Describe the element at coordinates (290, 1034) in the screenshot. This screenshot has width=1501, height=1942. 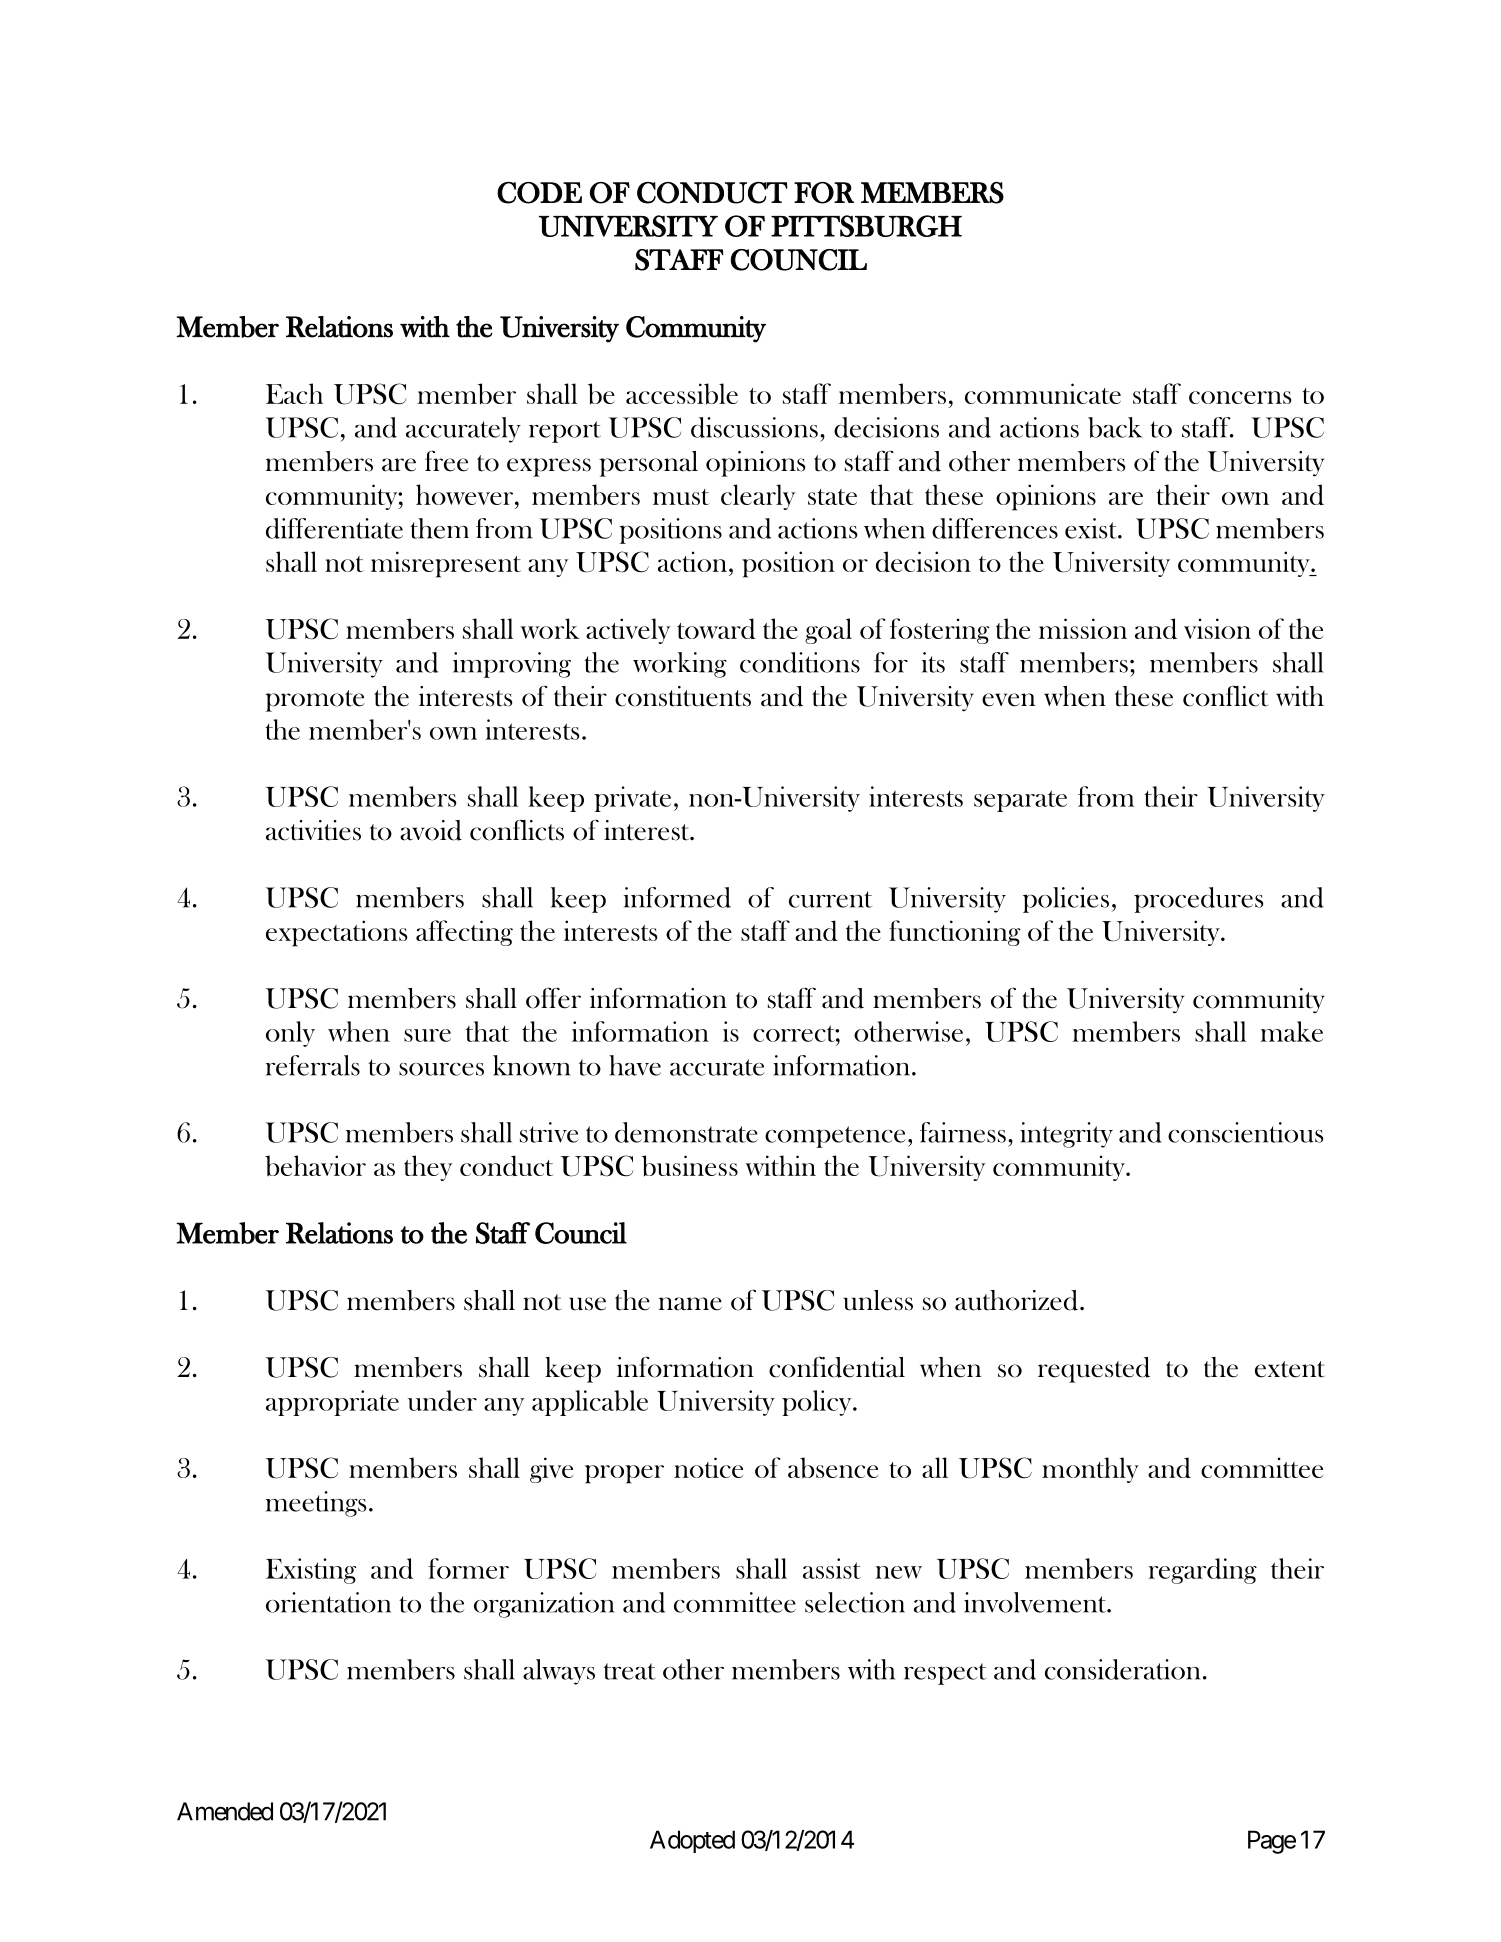
I see `only` at that location.
